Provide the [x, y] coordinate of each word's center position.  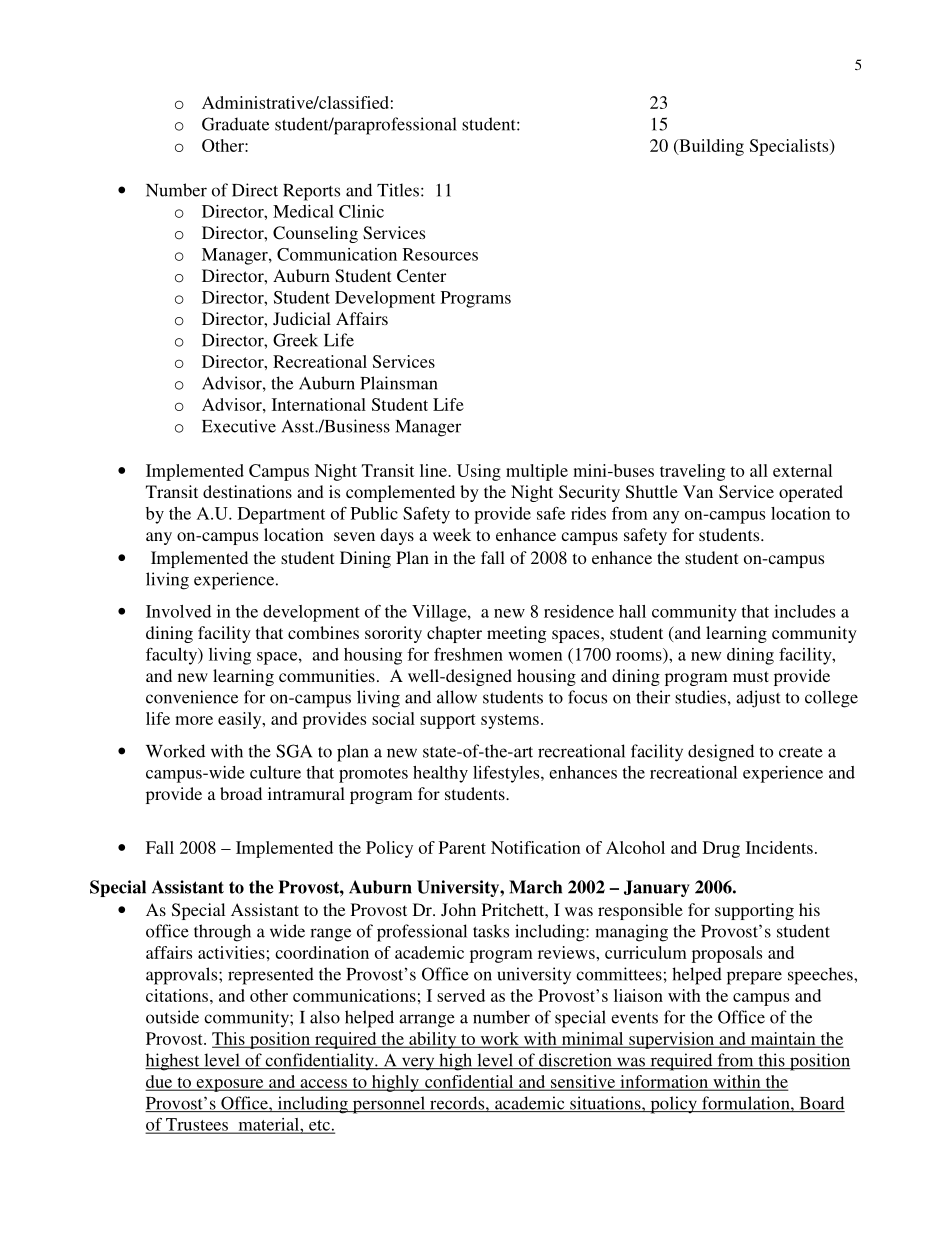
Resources [440, 254]
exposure [230, 1085]
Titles [398, 190]
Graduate [235, 124]
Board [821, 1104]
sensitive [583, 1082]
